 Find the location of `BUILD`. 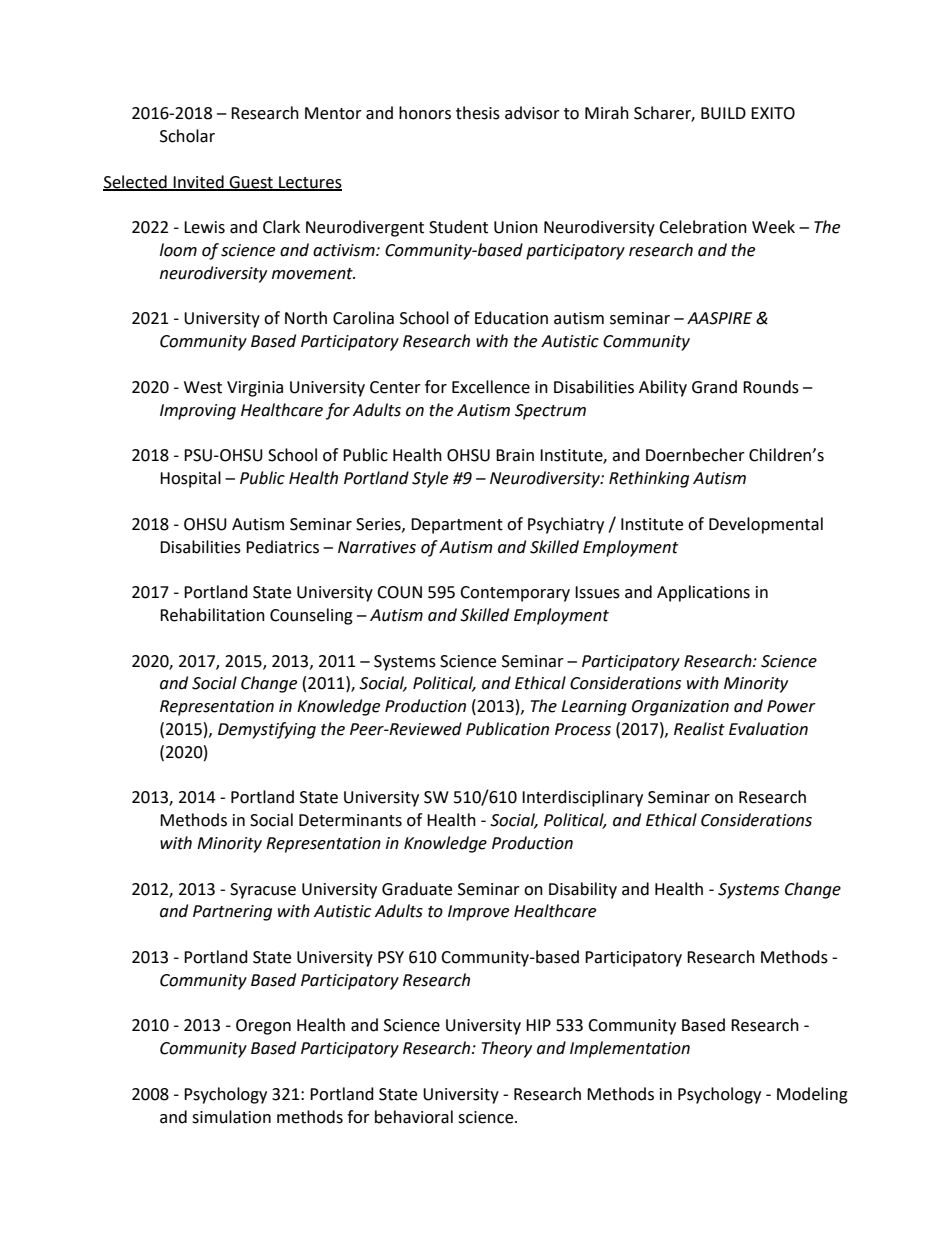

BUILD is located at coordinates (723, 113).
